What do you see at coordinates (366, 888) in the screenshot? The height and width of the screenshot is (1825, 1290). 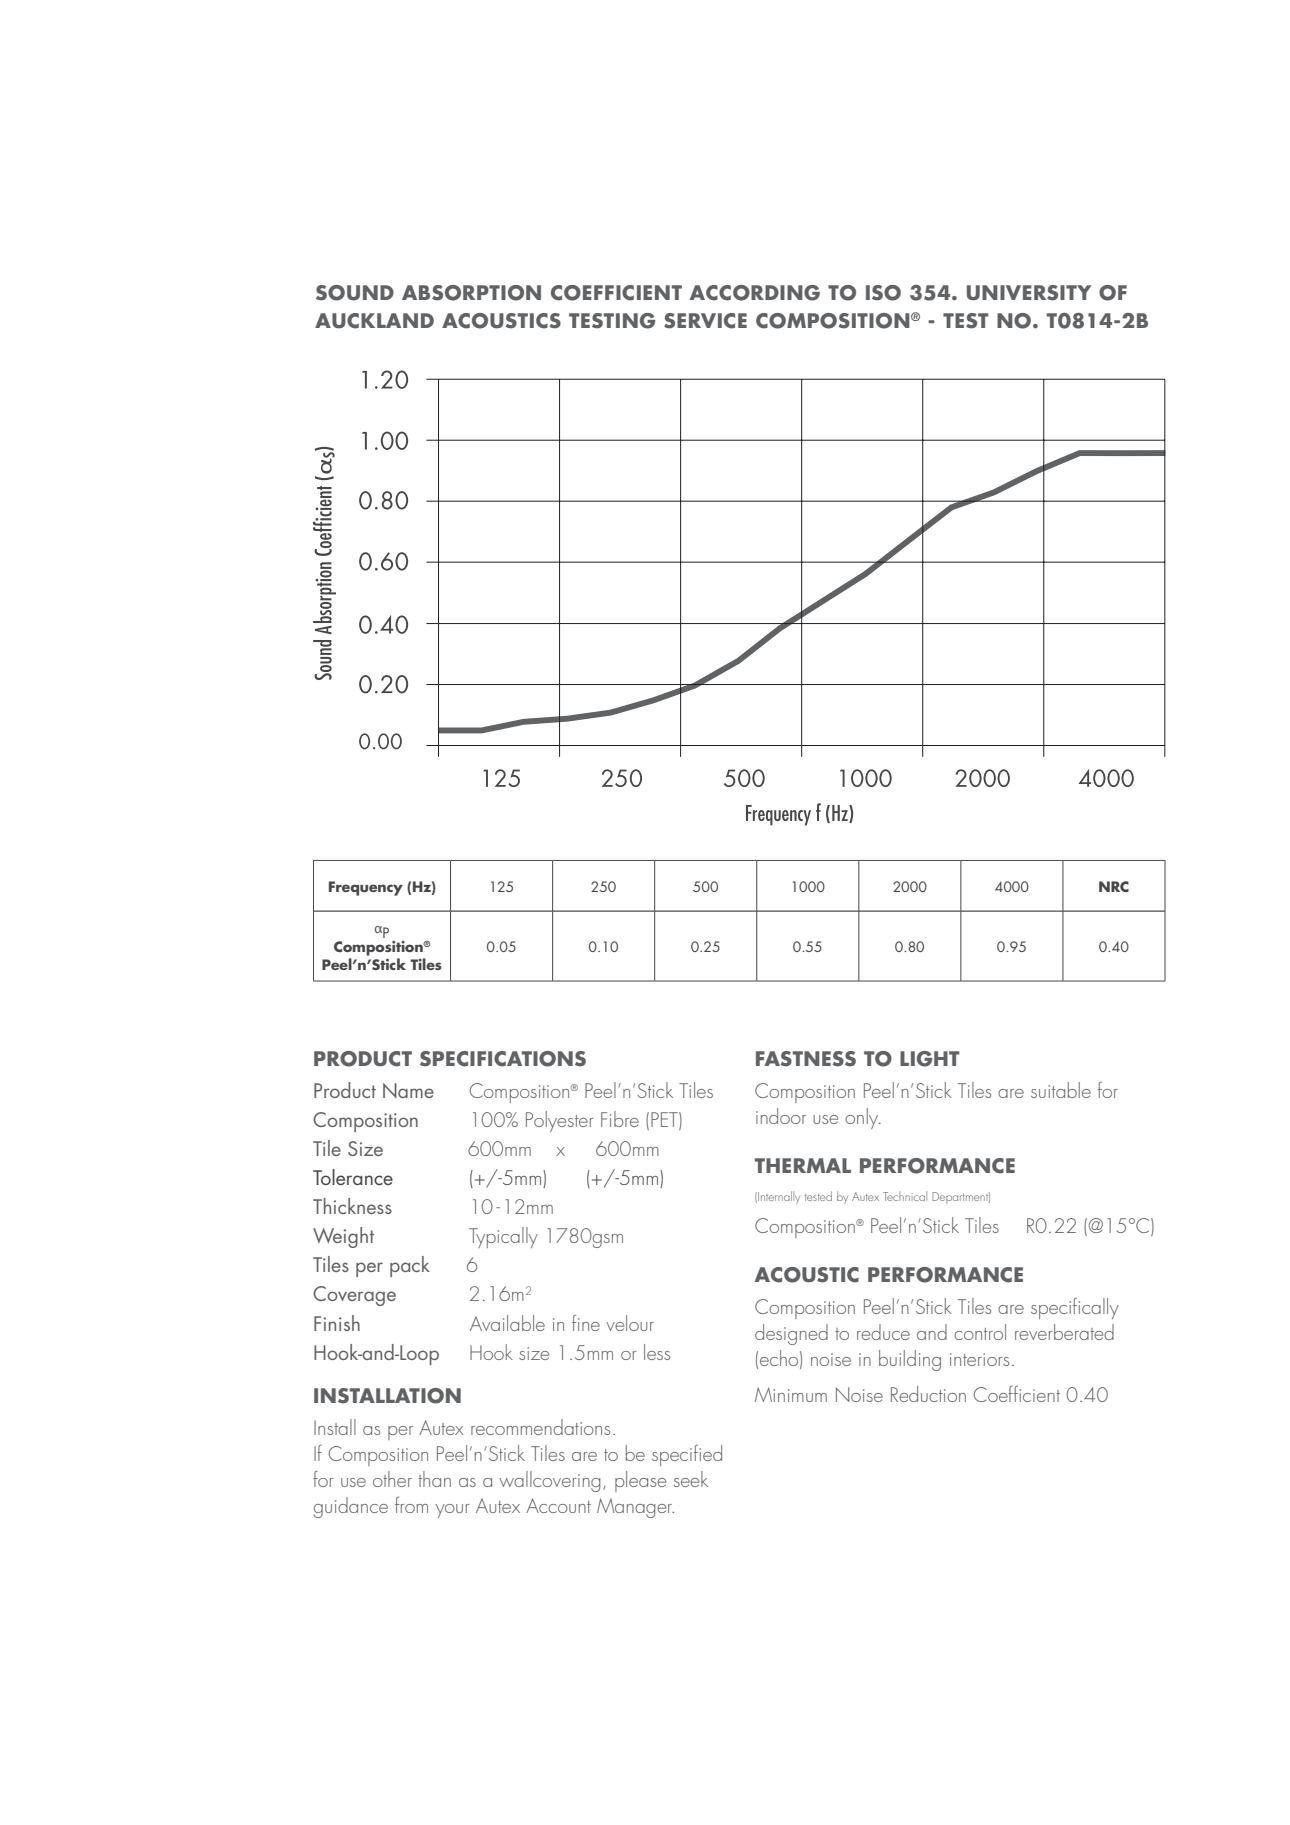 I see `Frequency` at bounding box center [366, 888].
